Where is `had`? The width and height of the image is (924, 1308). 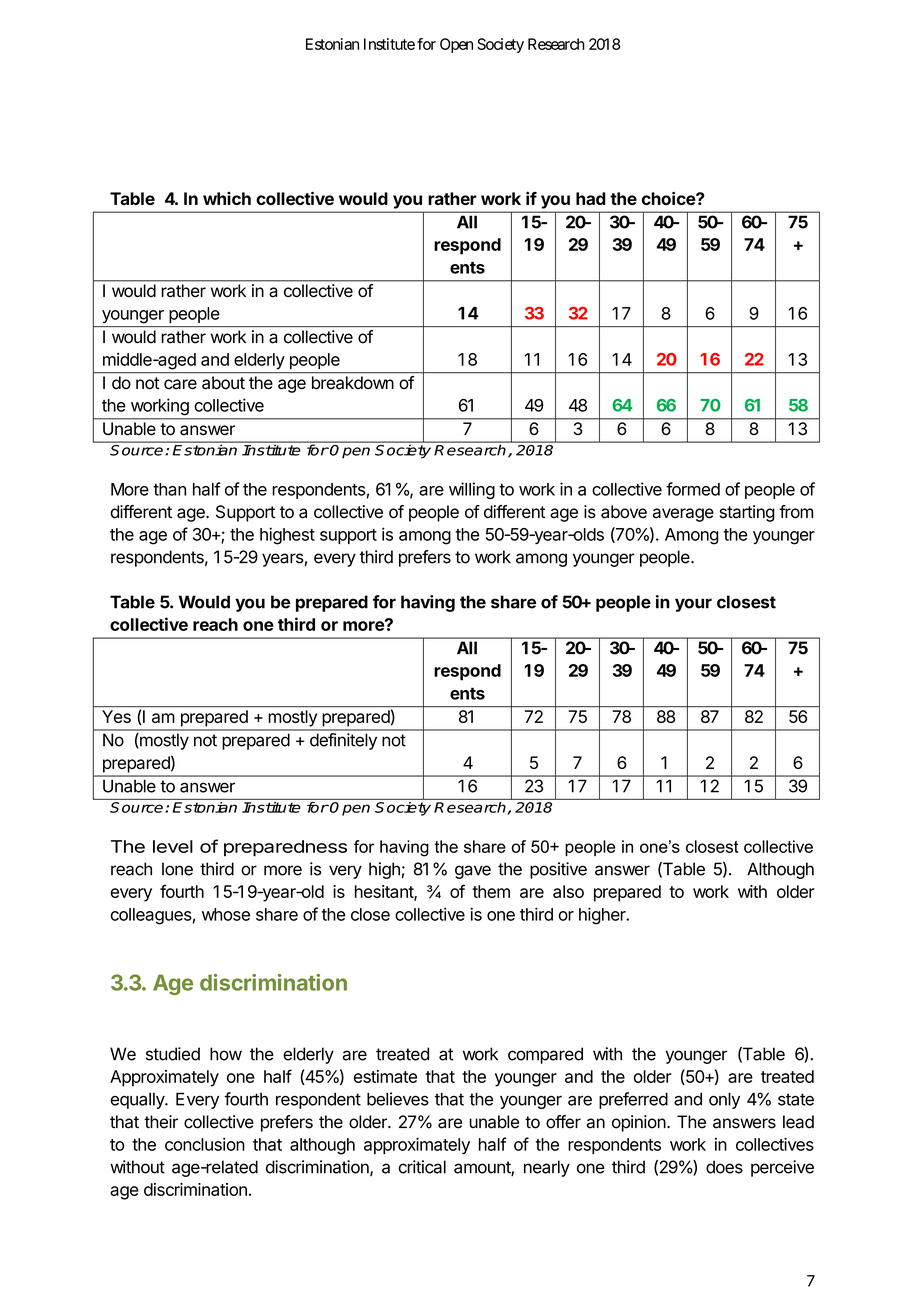 had is located at coordinates (591, 198).
